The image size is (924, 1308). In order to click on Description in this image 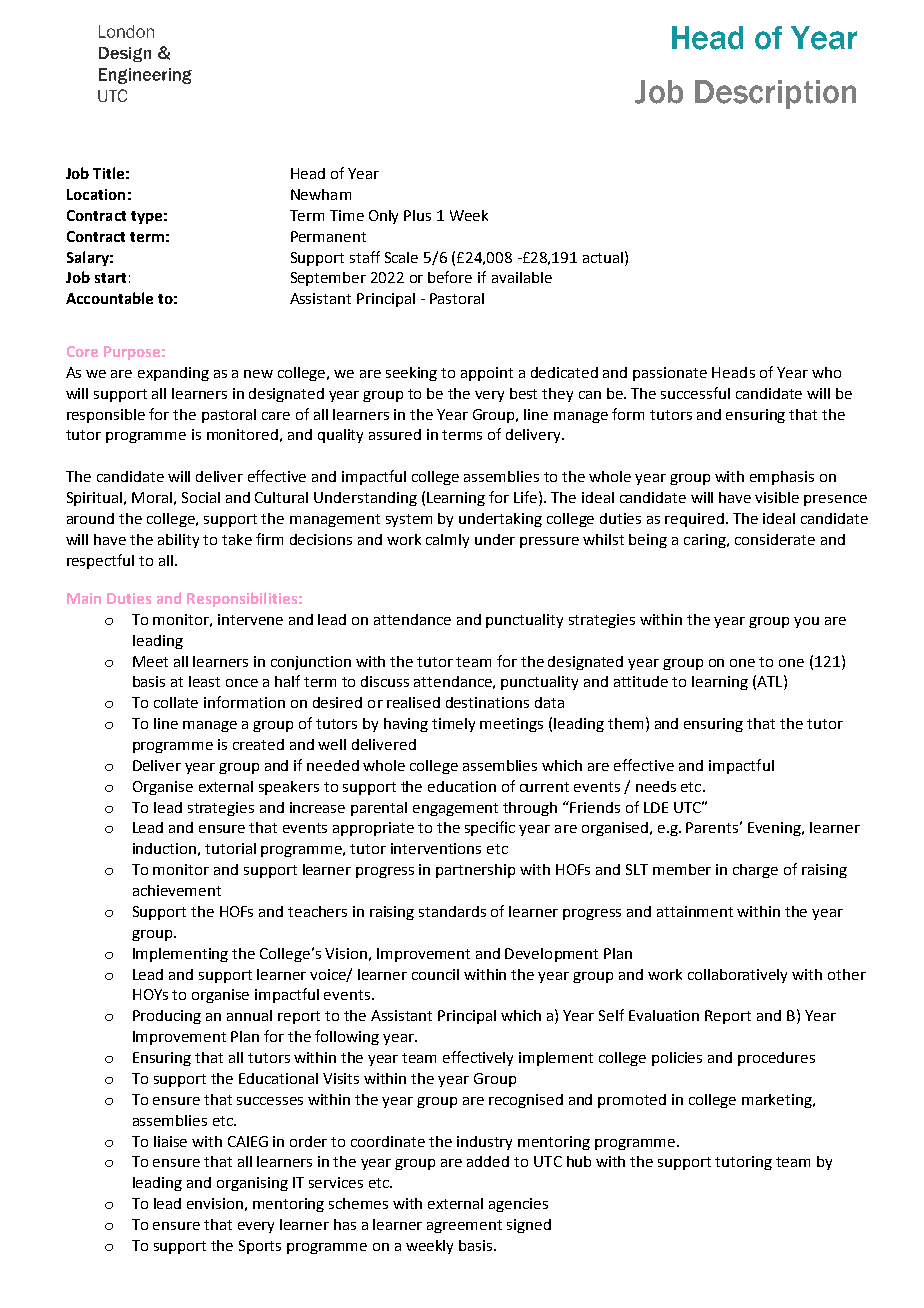, I will do `click(775, 94)`.
